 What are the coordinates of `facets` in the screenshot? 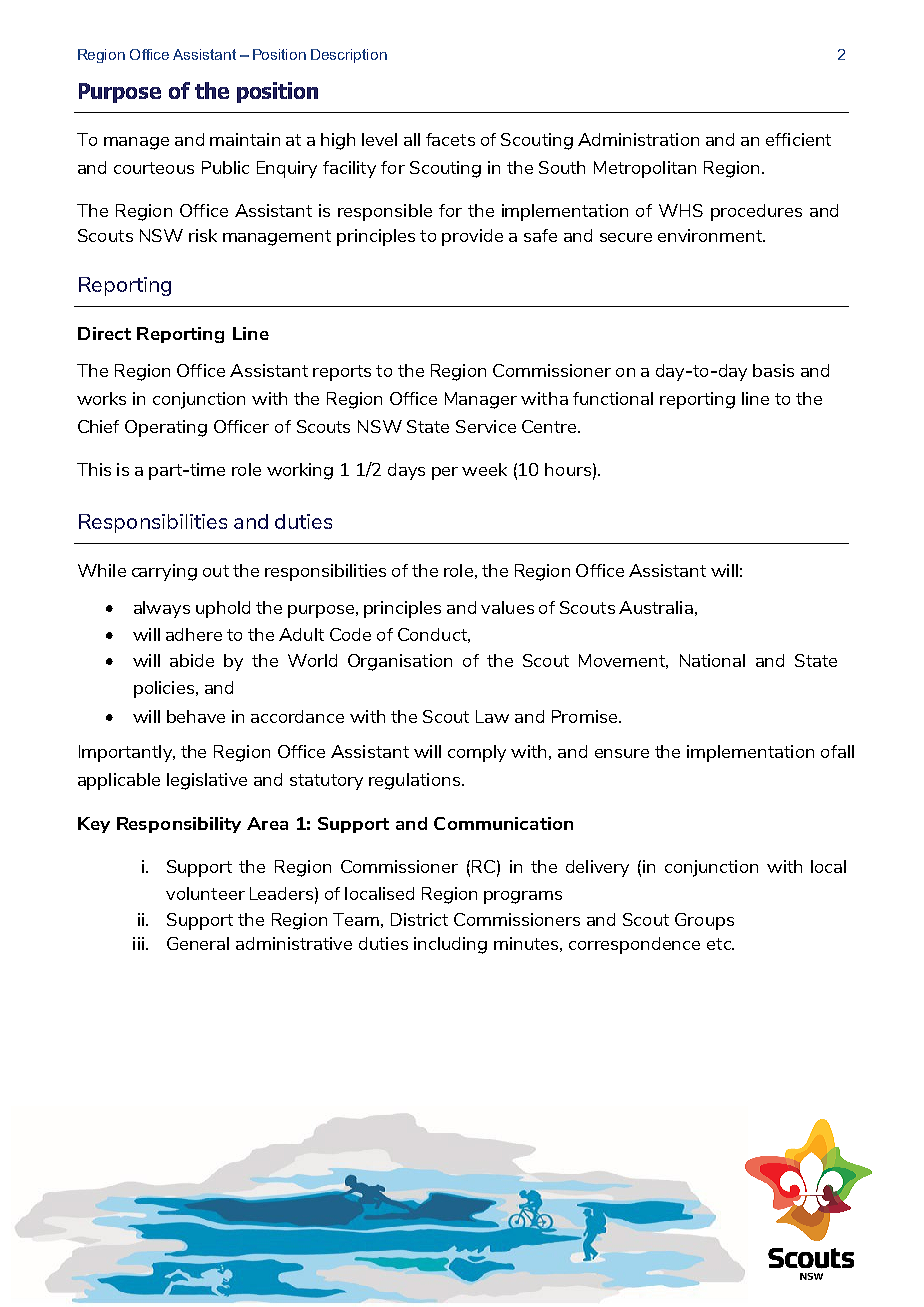 It's located at (450, 139).
